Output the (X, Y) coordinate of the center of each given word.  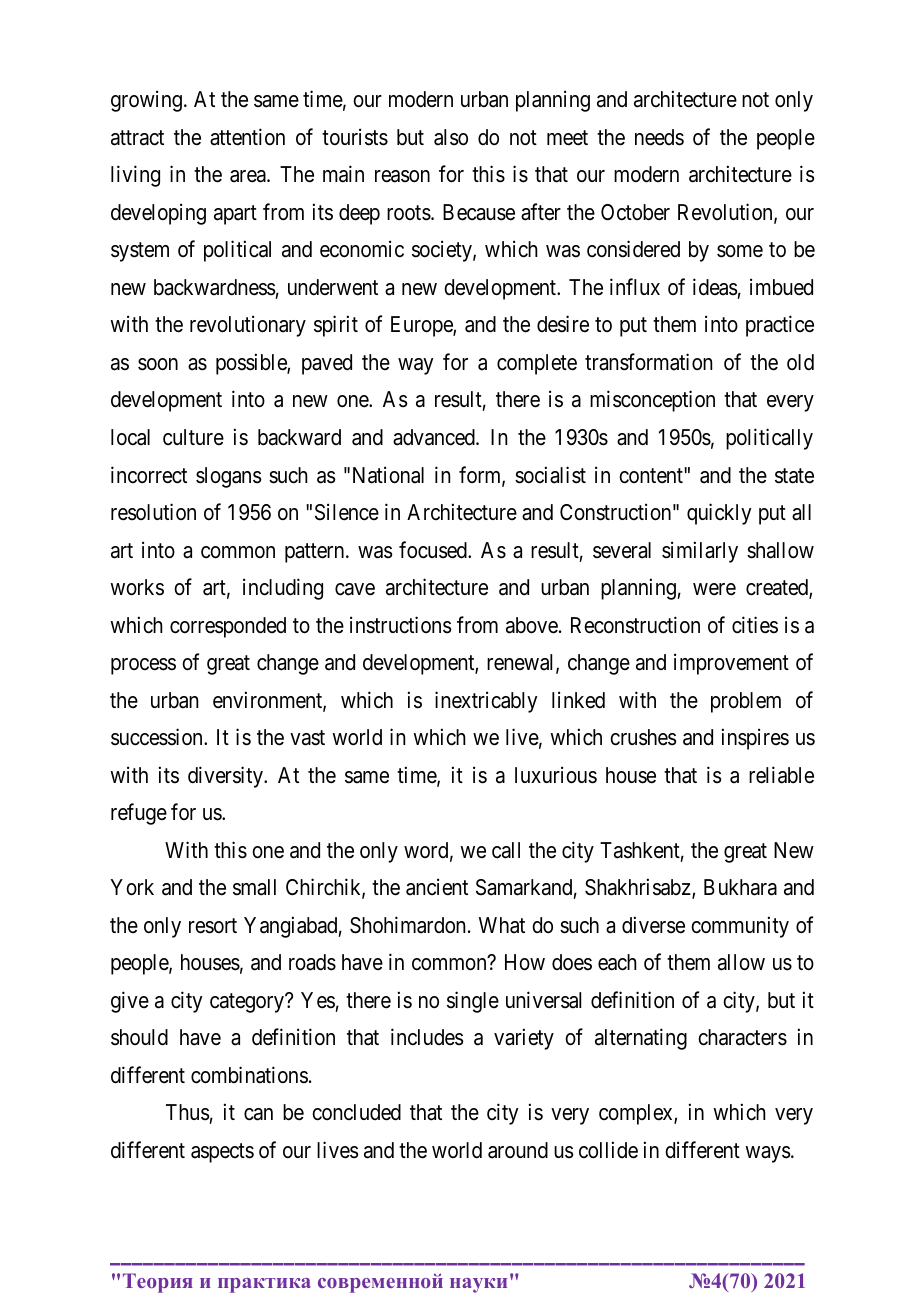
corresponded (228, 627)
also (451, 137)
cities (755, 625)
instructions (401, 625)
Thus (188, 1114)
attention (247, 137)
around (518, 1150)
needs (659, 137)
